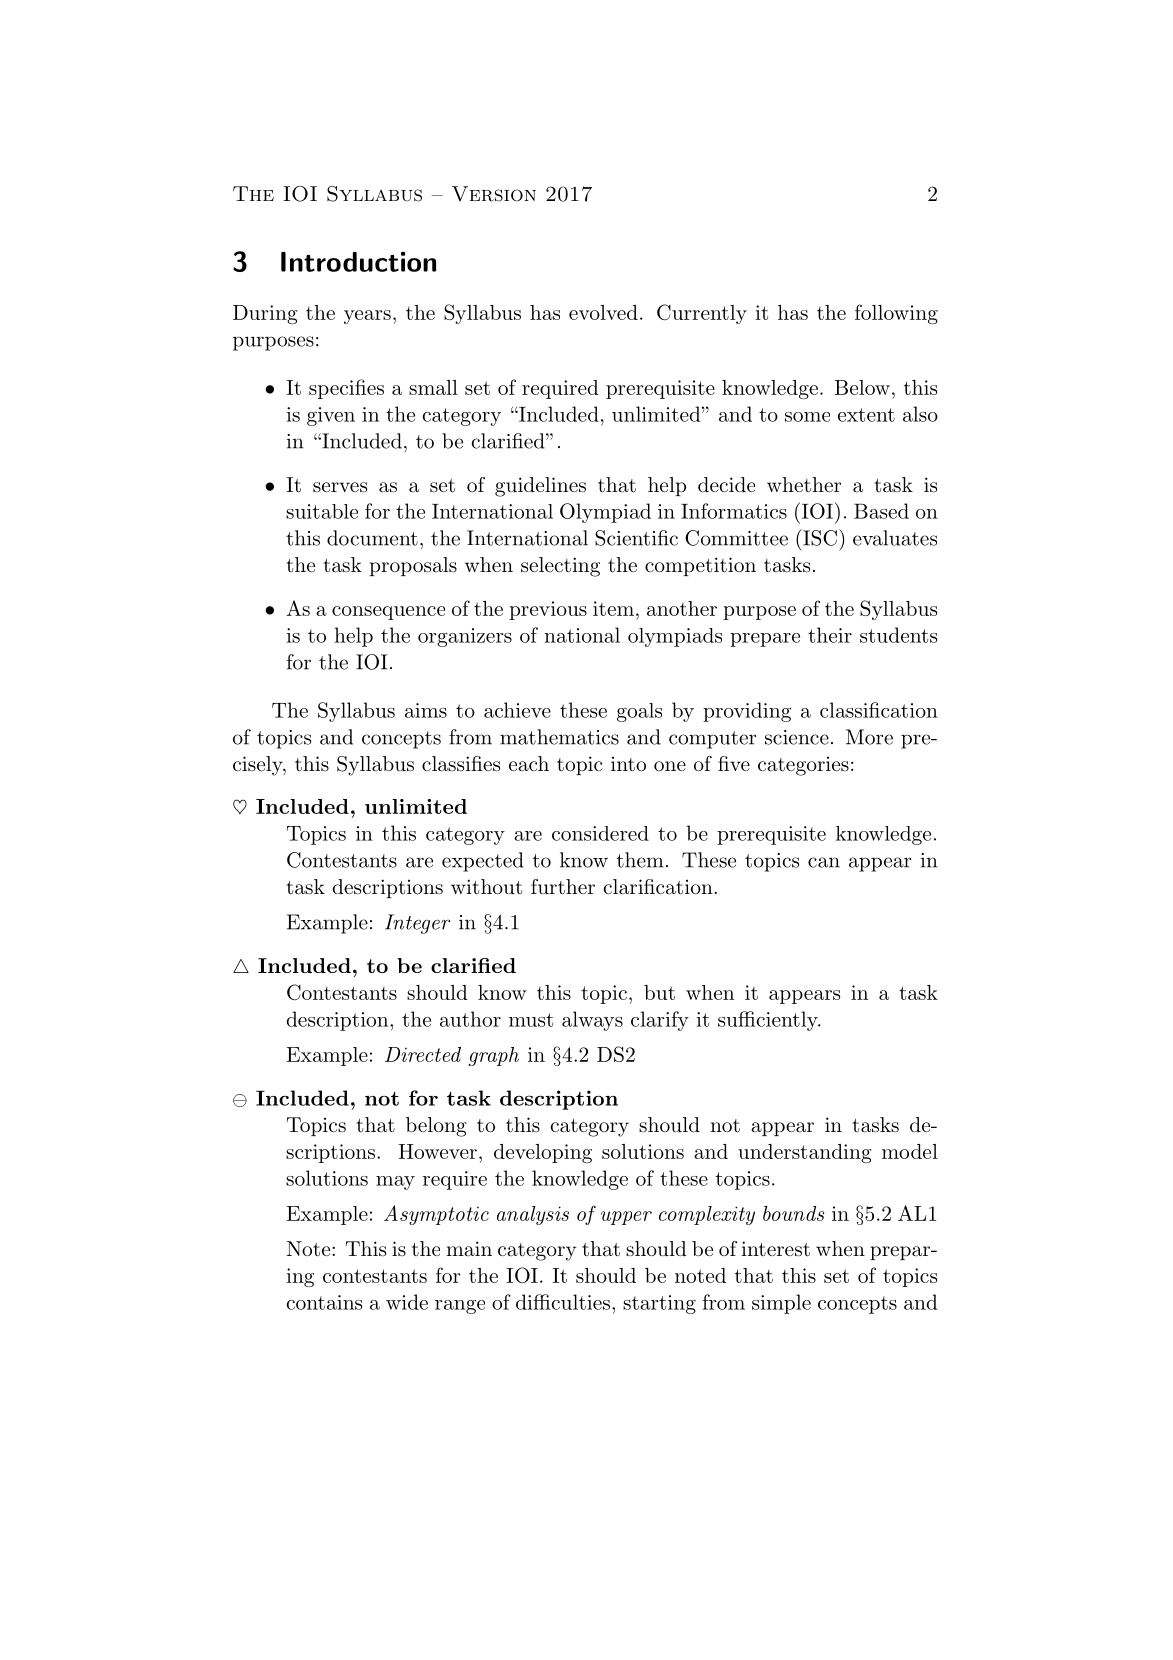 The image size is (1173, 1660). What do you see at coordinates (560, 567) in the image?
I see `selecting` at bounding box center [560, 567].
